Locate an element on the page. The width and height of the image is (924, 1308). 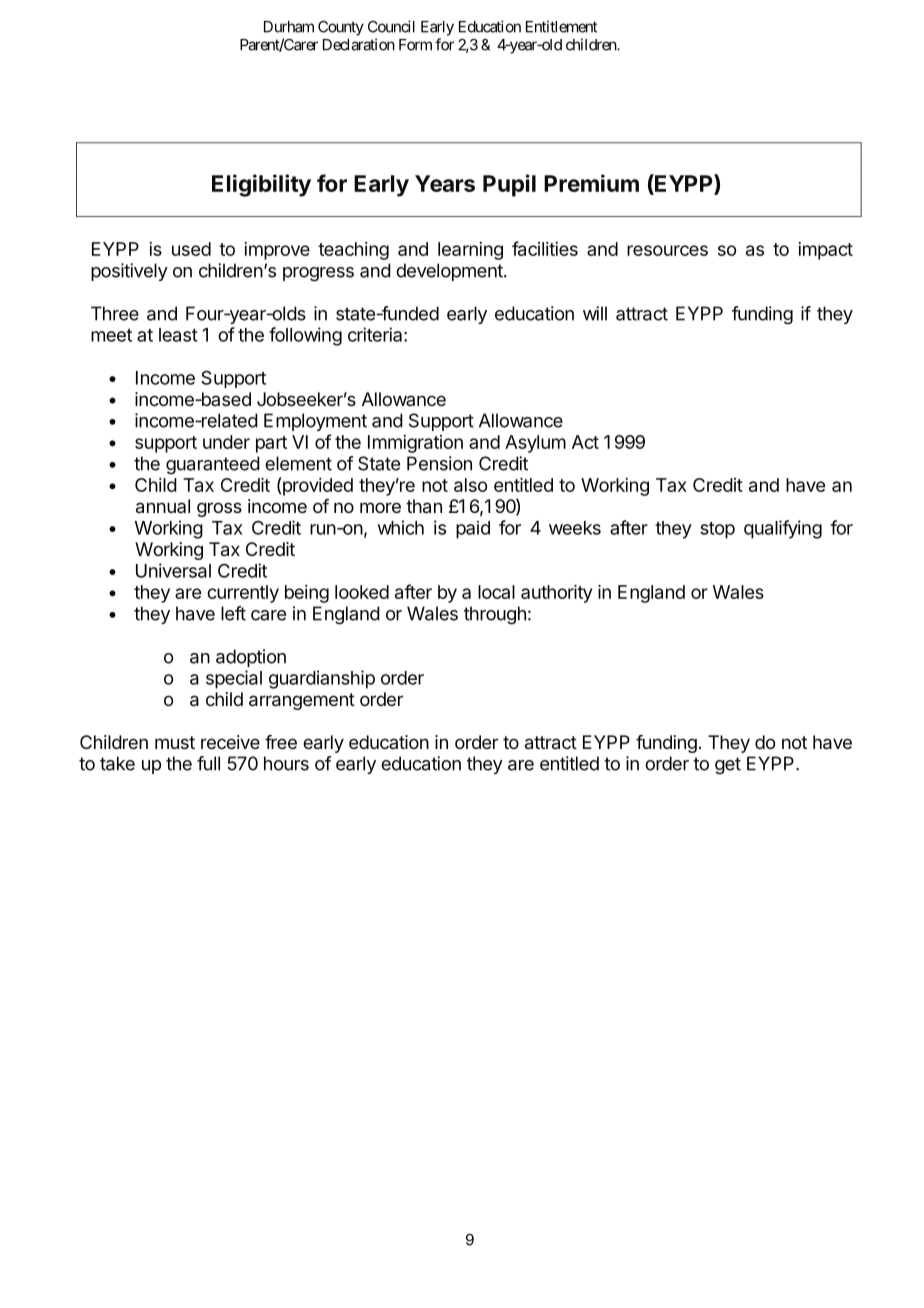
Entitlement is located at coordinates (561, 26).
